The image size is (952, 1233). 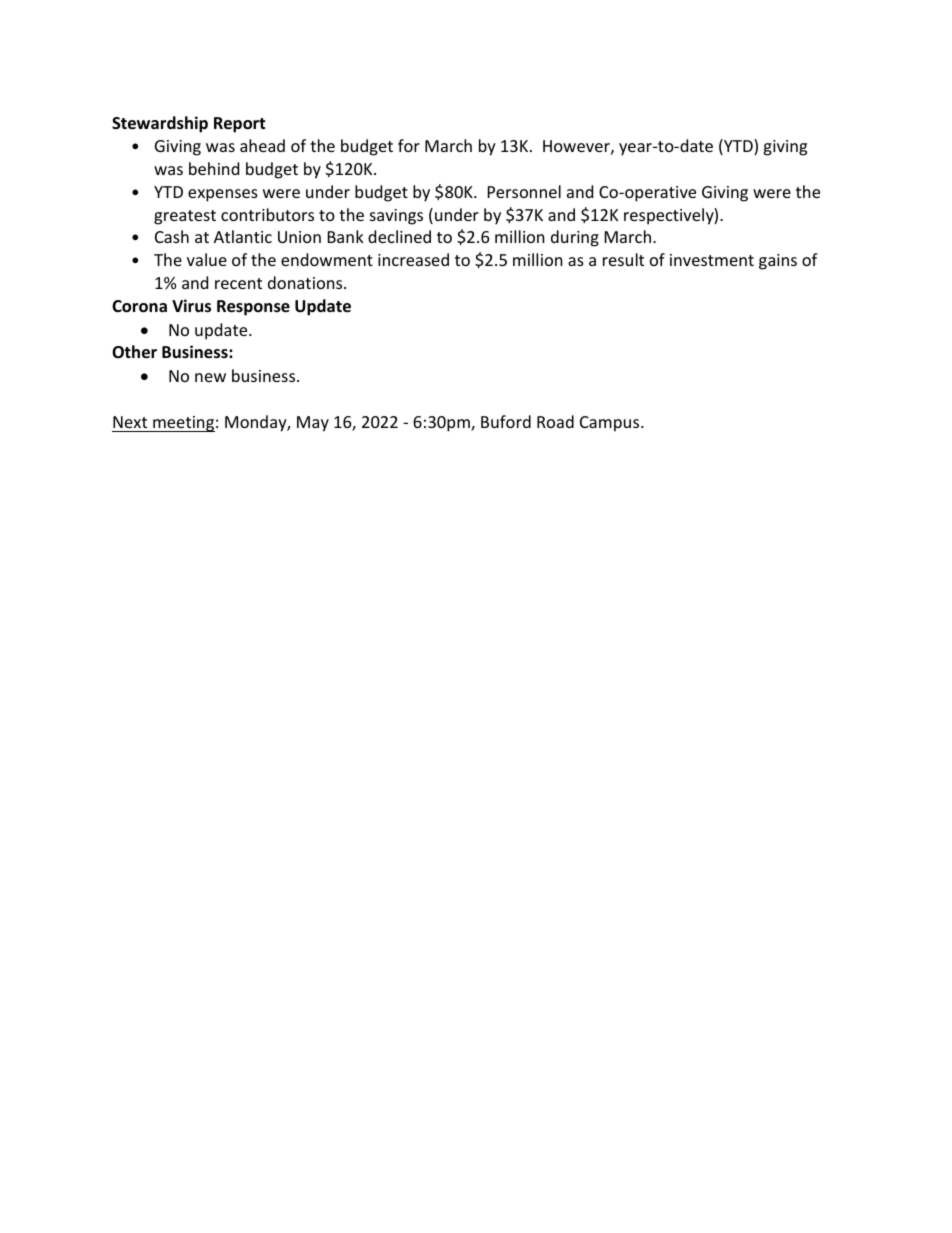 What do you see at coordinates (712, 260) in the document?
I see `investment` at bounding box center [712, 260].
